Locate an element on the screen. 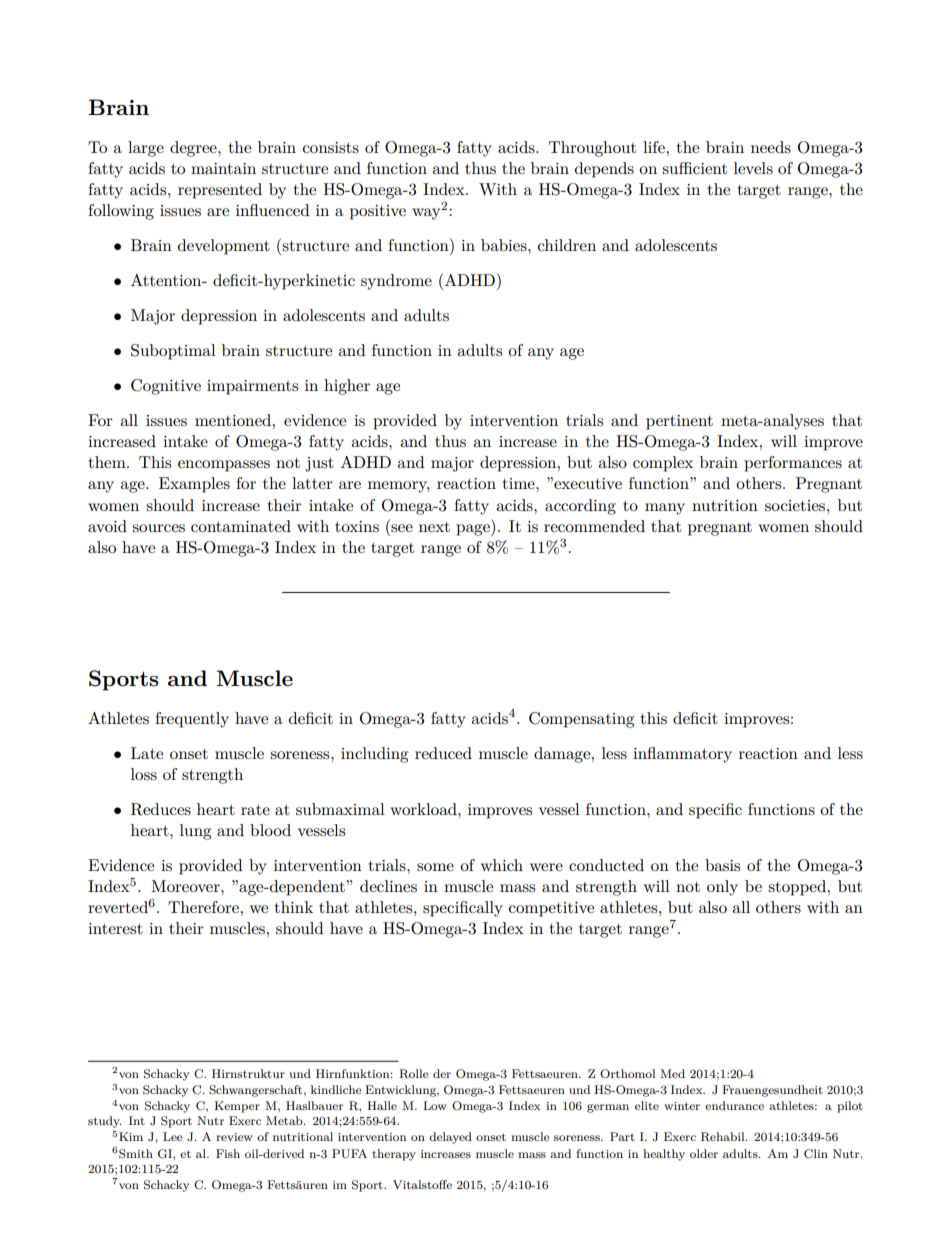 Image resolution: width=952 pixels, height=1233 pixels. levels is located at coordinates (753, 168).
